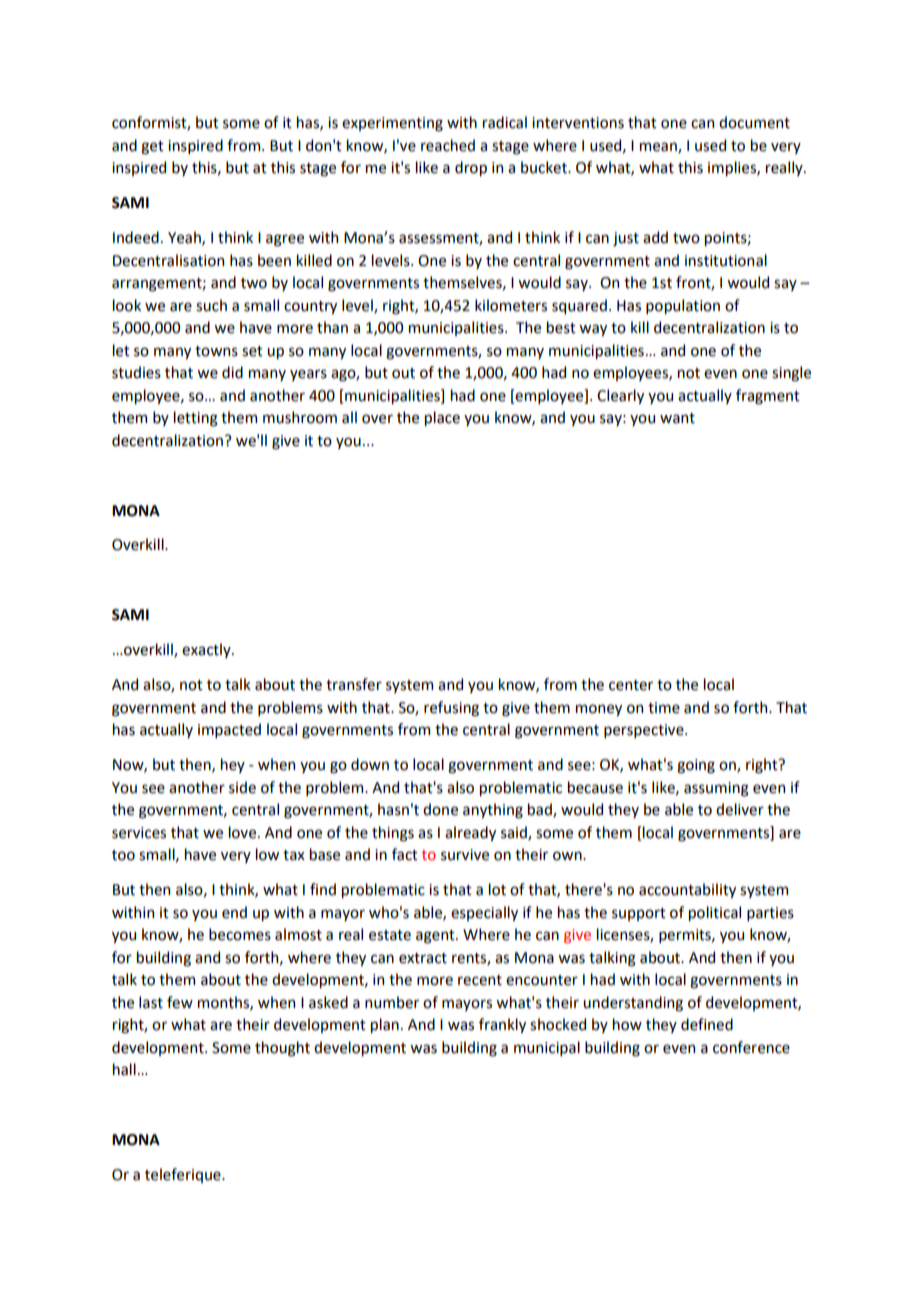  What do you see at coordinates (740, 809) in the screenshot?
I see `deliver` at bounding box center [740, 809].
